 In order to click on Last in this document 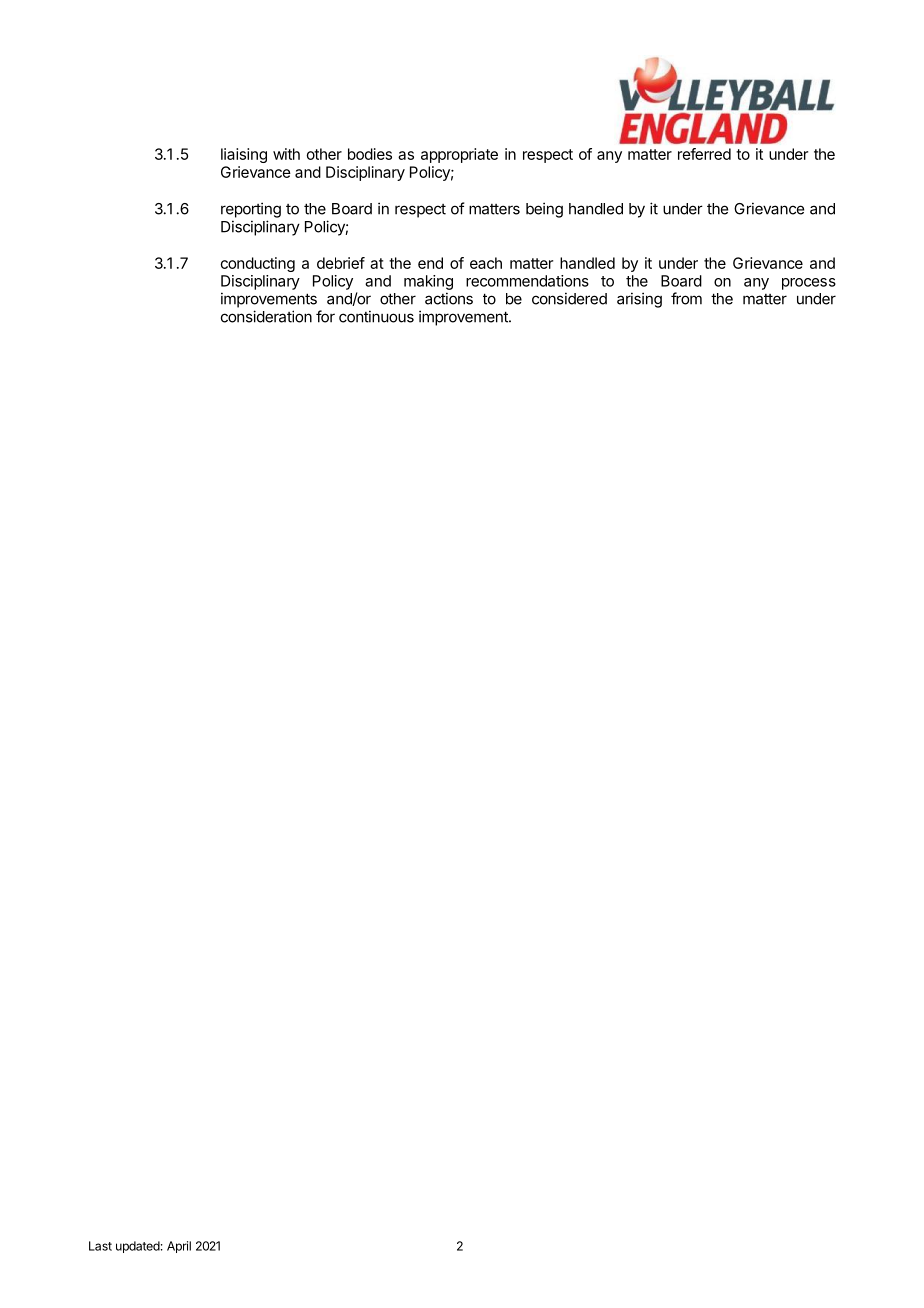, I will do `click(100, 1246)`.
